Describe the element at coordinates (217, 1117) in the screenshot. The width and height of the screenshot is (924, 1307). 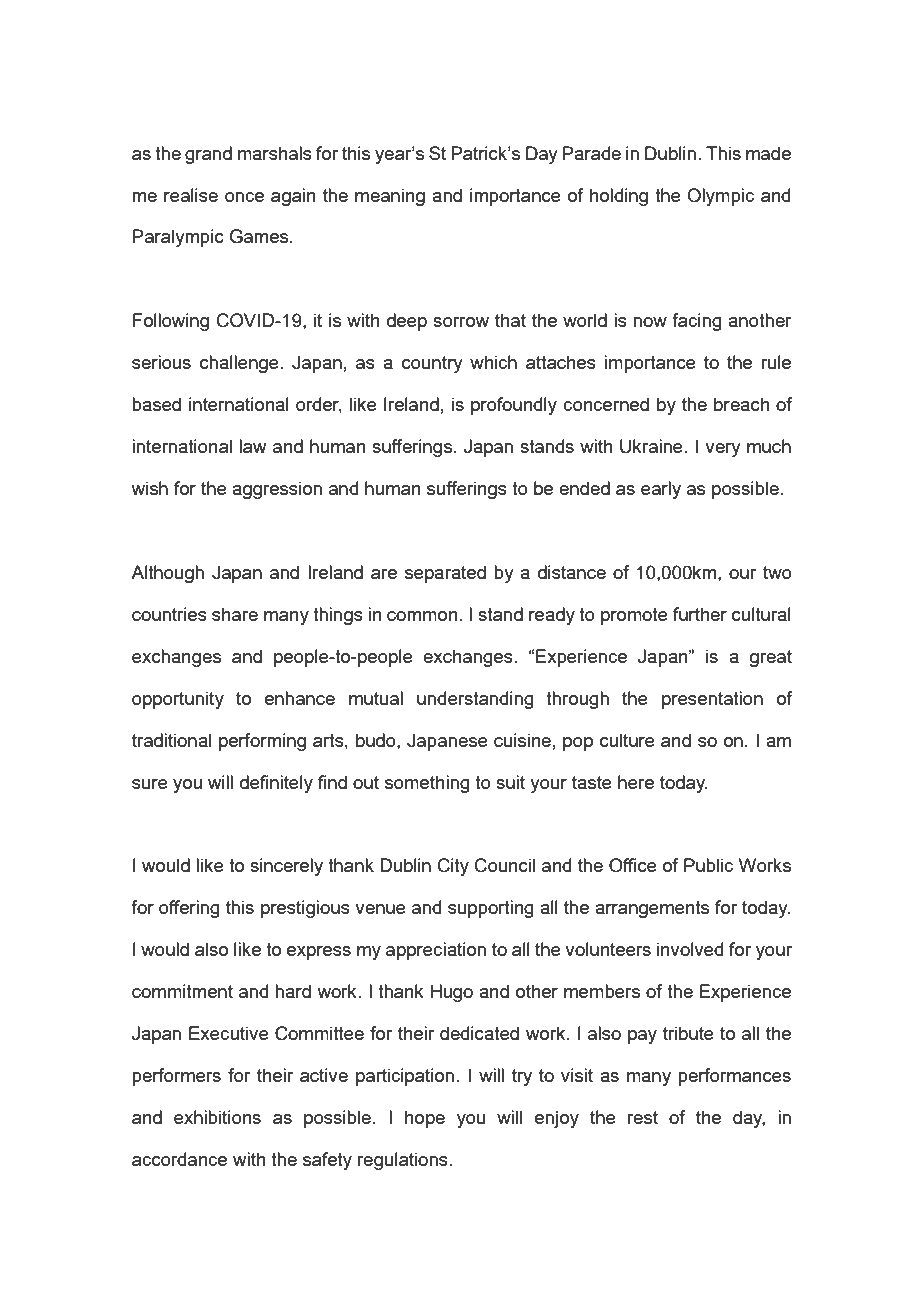
I see `exhibitions` at that location.
